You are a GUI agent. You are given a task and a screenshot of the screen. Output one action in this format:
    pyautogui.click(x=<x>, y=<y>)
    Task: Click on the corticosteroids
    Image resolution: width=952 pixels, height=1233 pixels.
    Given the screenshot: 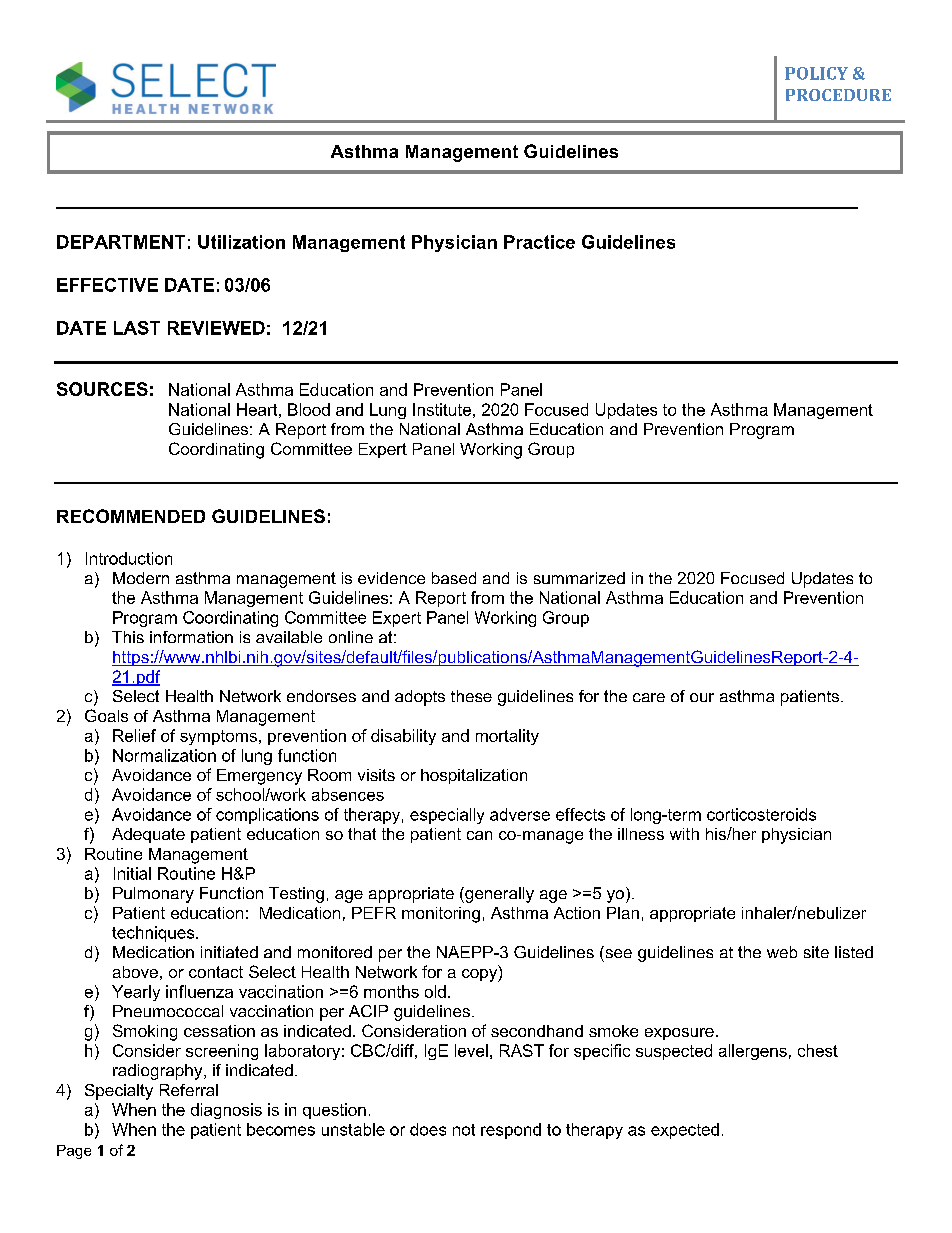 What is the action you would take?
    pyautogui.click(x=761, y=814)
